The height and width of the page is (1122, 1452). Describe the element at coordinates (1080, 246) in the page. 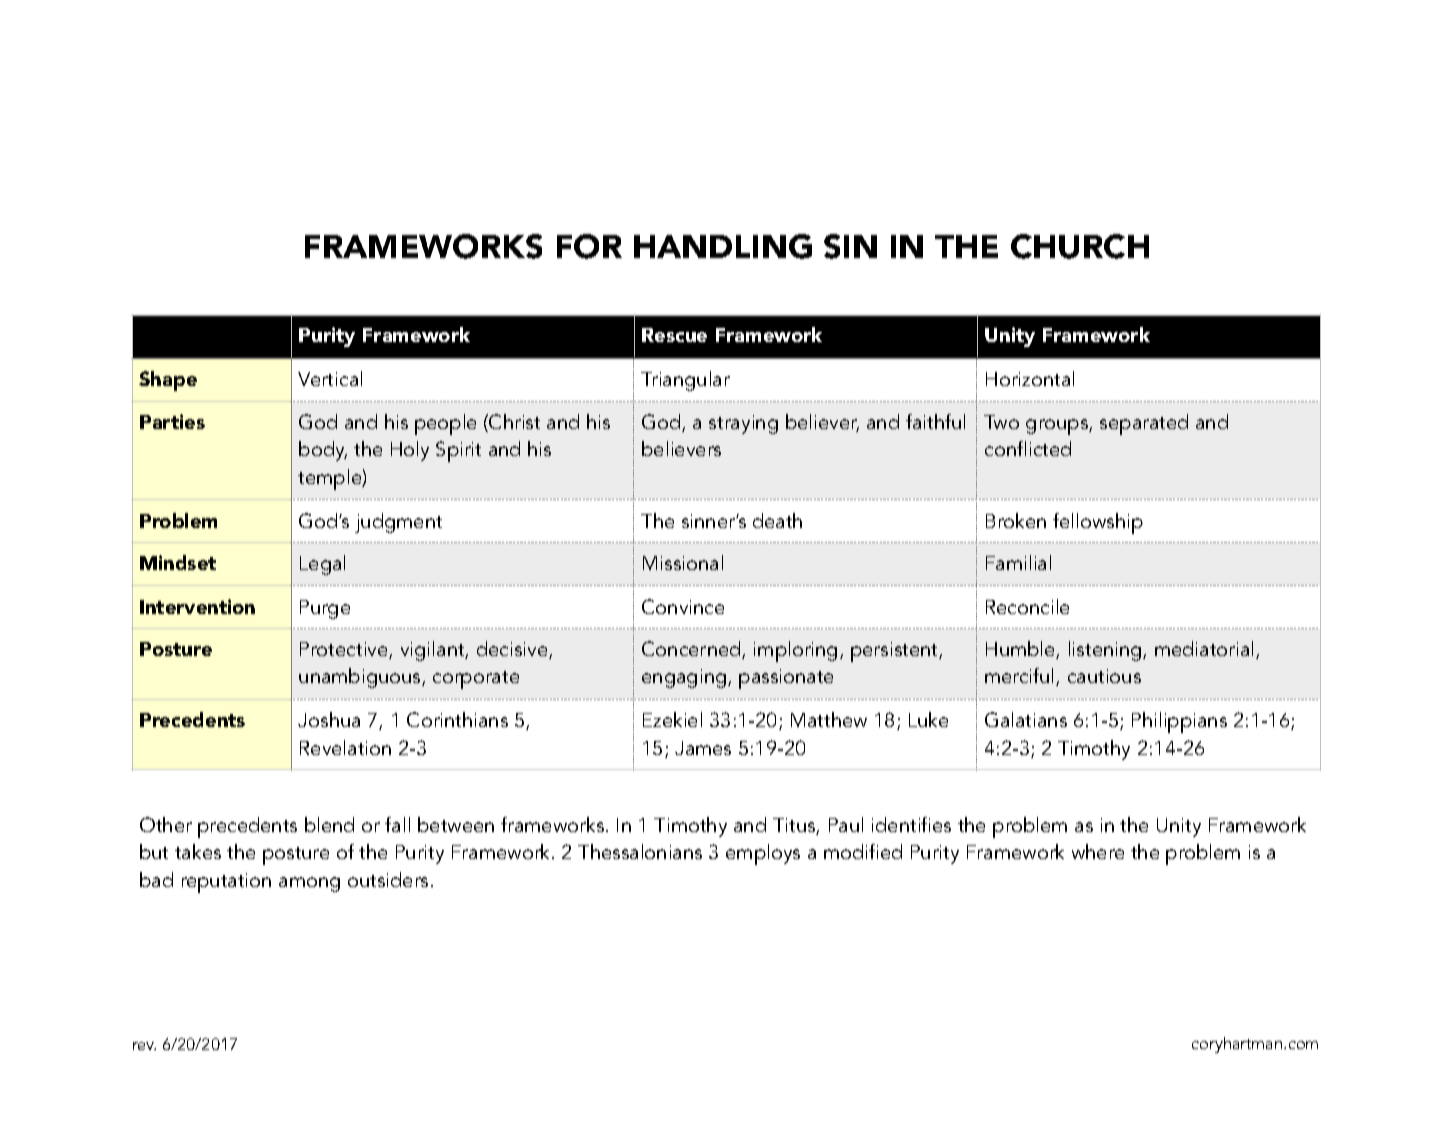

I see `CHURCH` at that location.
